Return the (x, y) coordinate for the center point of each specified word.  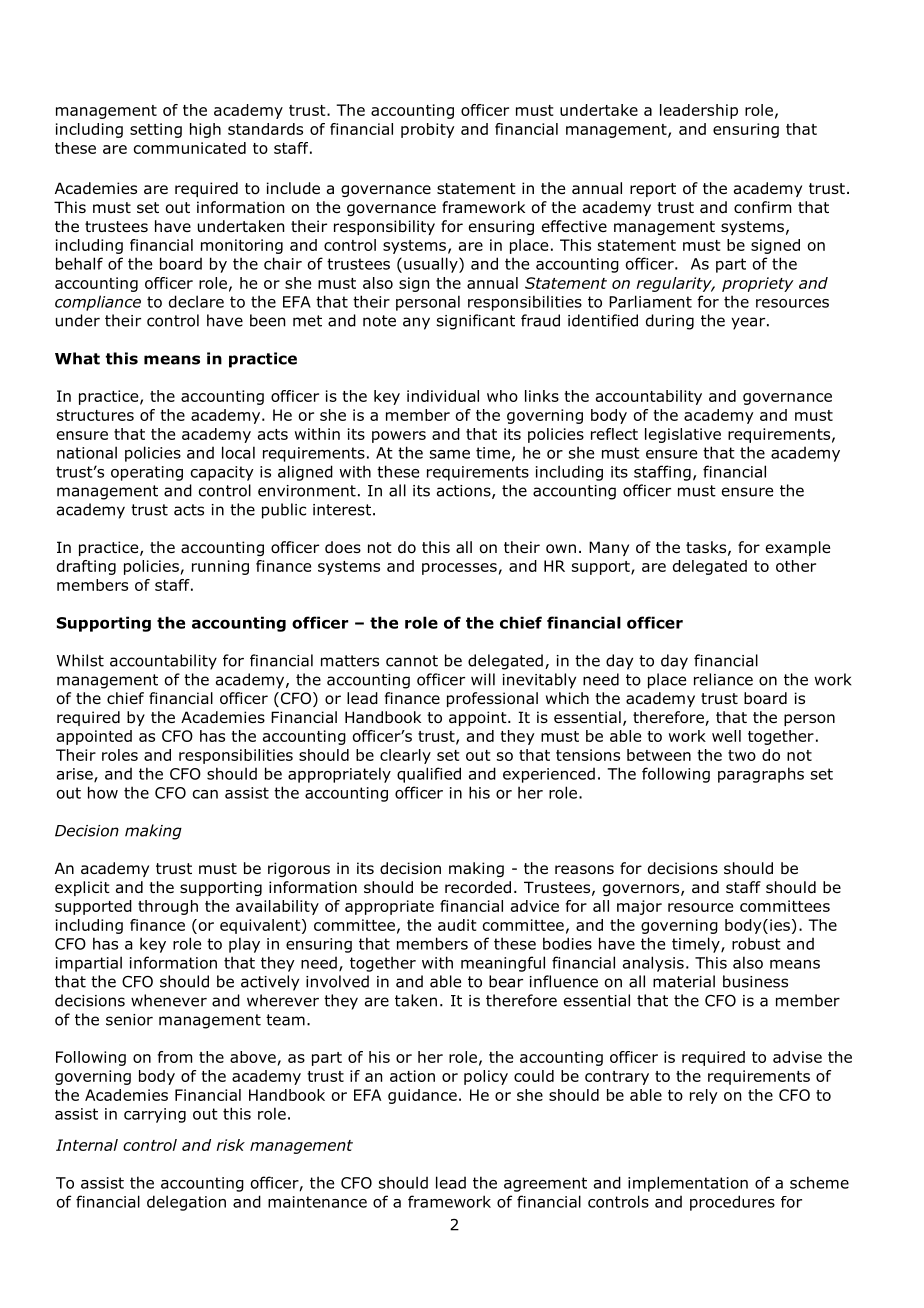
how (103, 792)
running (220, 567)
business (755, 981)
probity (428, 130)
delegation (186, 1203)
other (796, 566)
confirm (762, 207)
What (77, 358)
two (742, 755)
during (670, 322)
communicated (190, 148)
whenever (169, 1000)
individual (443, 396)
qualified (429, 775)
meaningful (503, 964)
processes (459, 569)
